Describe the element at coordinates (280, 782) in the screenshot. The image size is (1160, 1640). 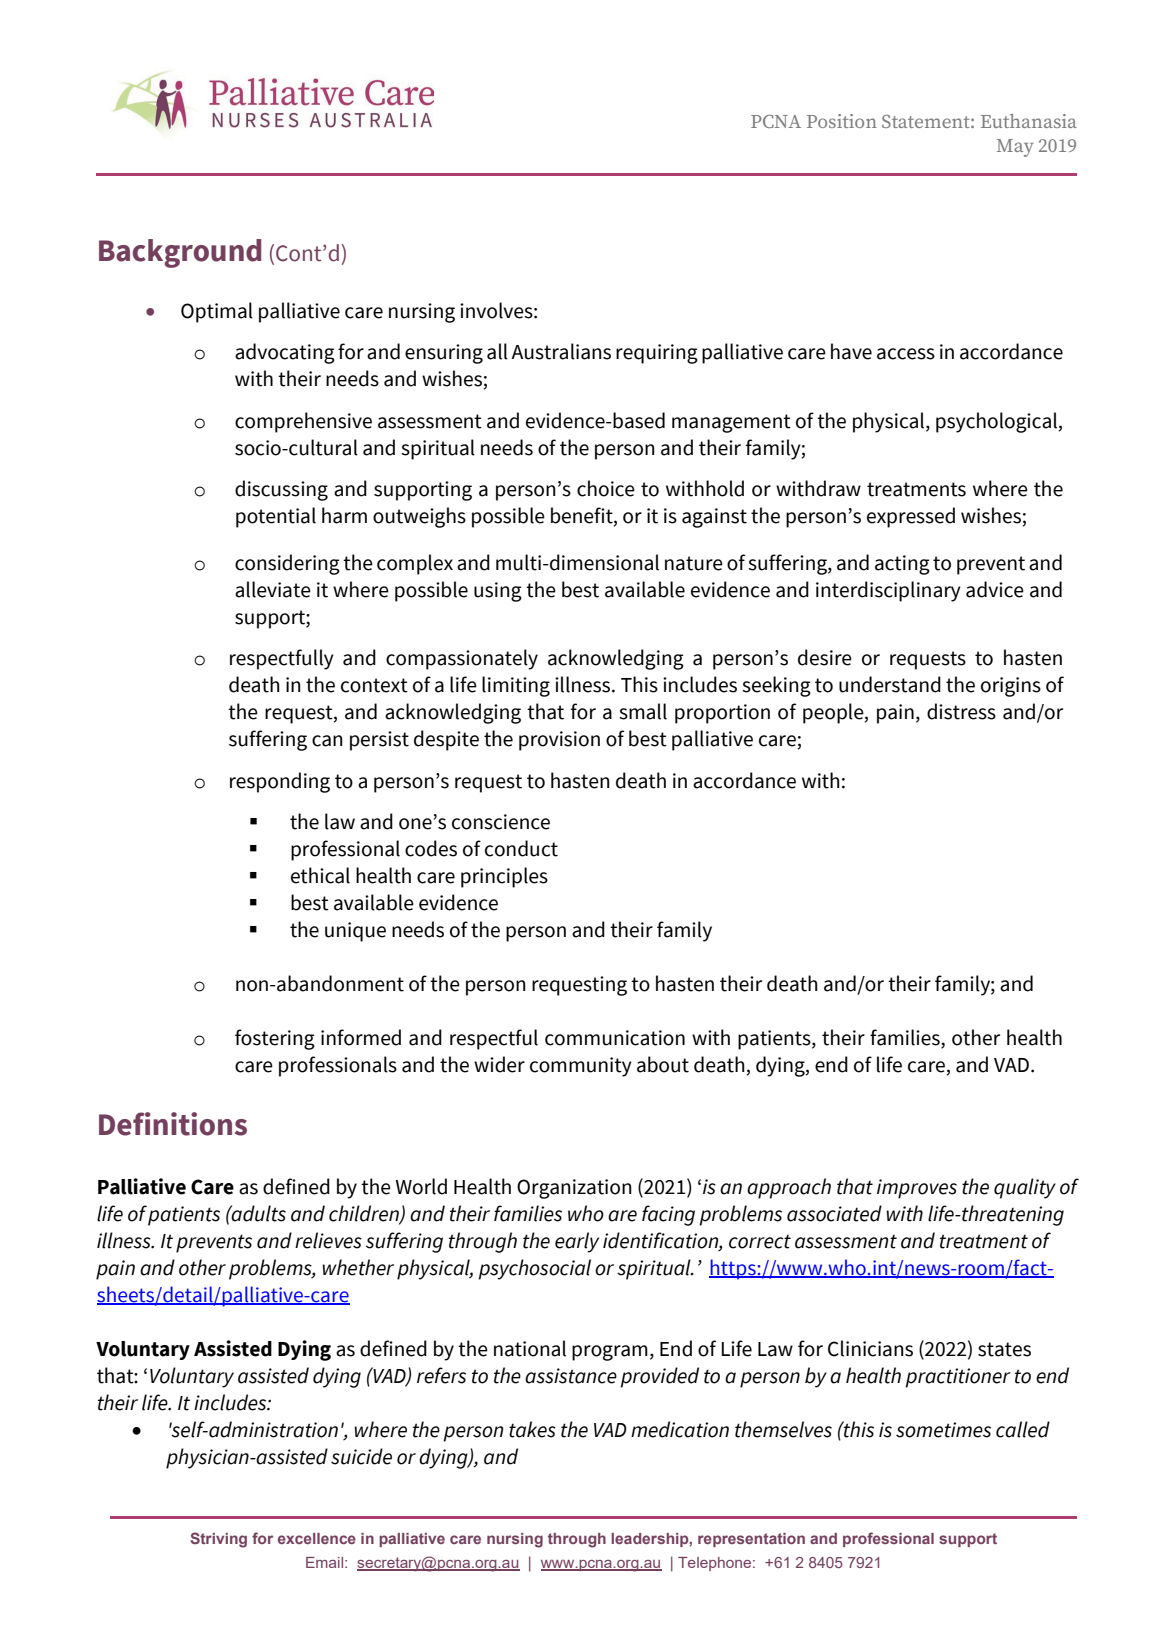
I see `responding` at that location.
